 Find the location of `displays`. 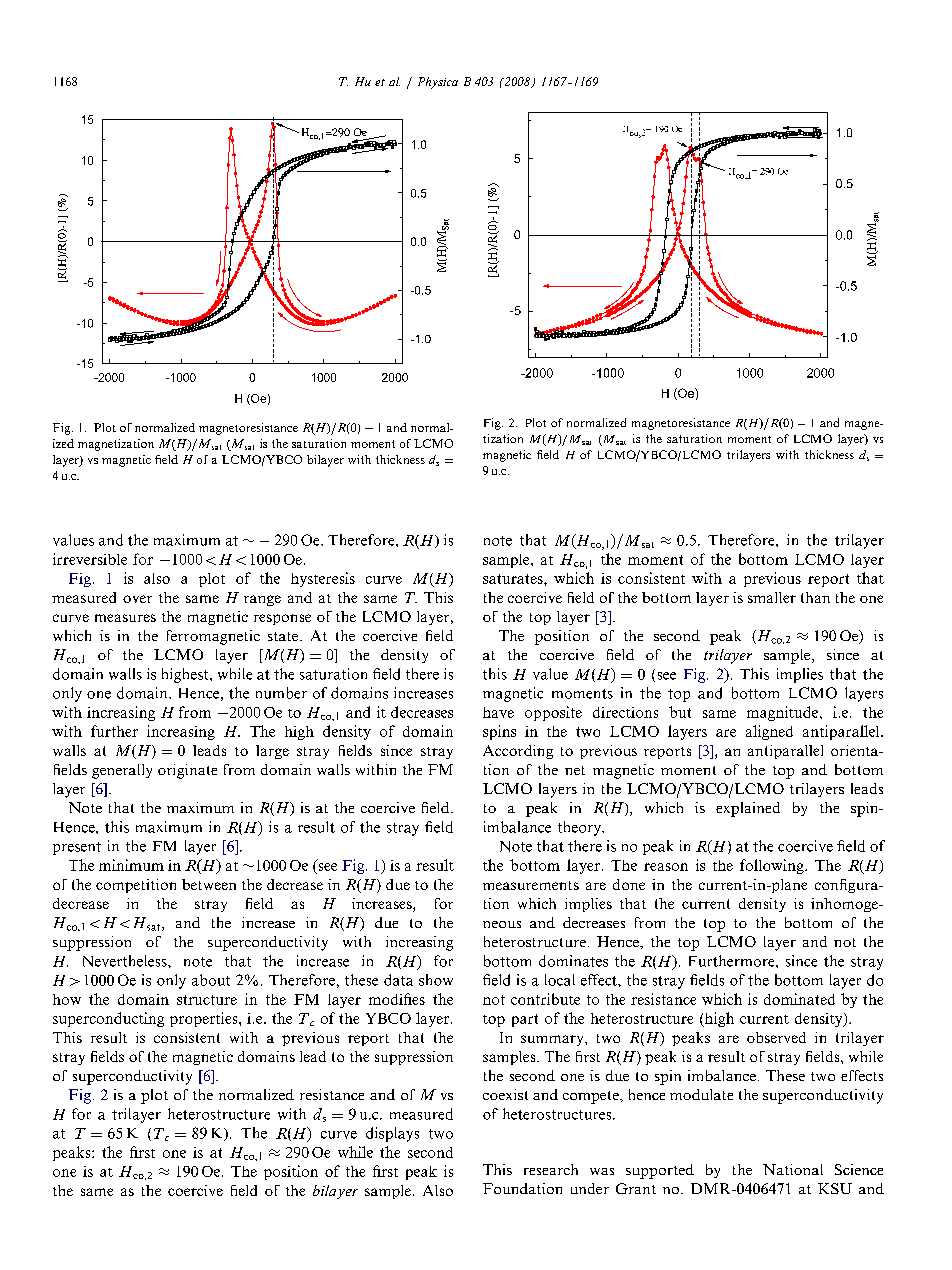

displays is located at coordinates (392, 1134).
